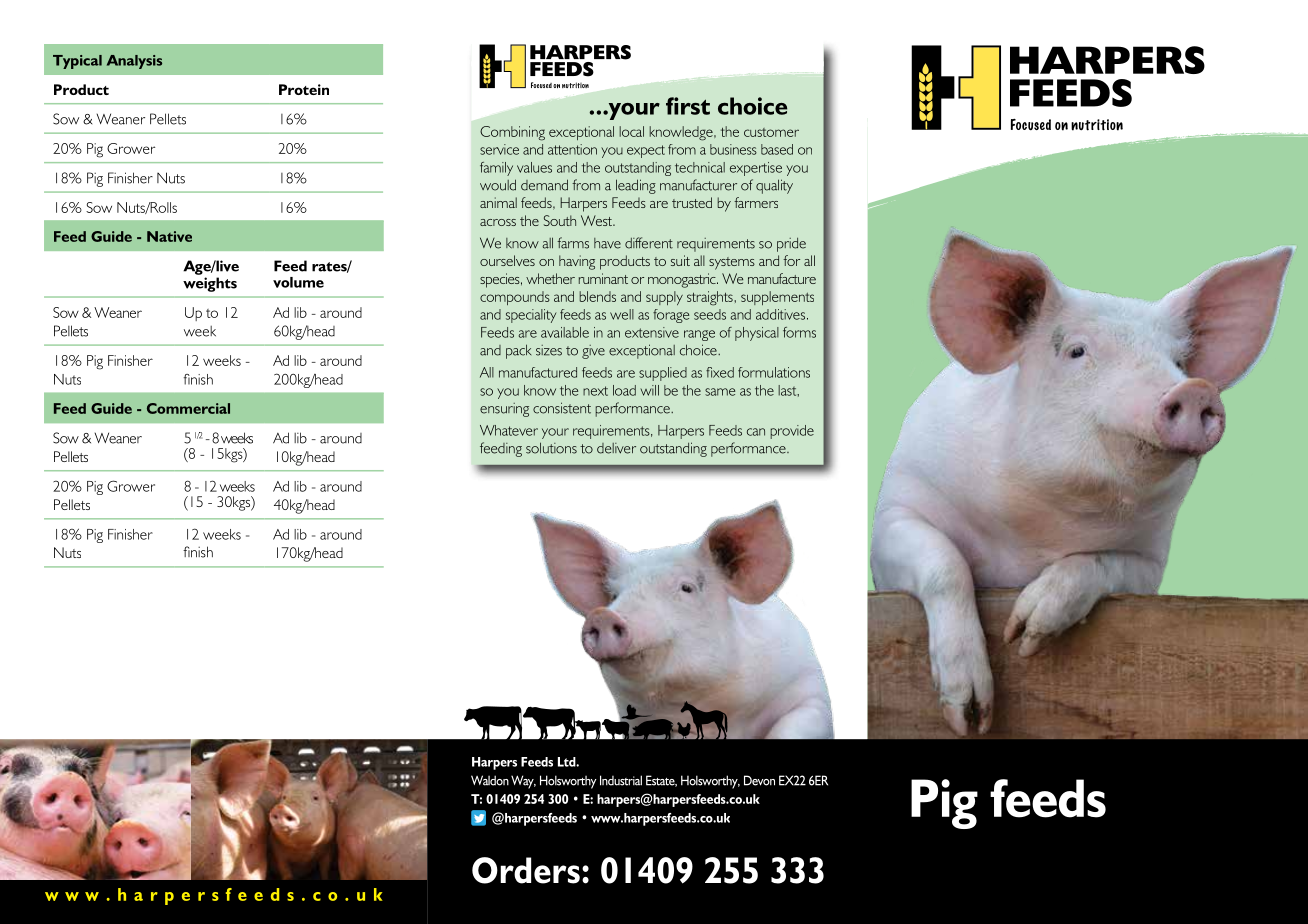 The width and height of the document is (1308, 924). Describe the element at coordinates (526, 870) in the document. I see `Orders` at that location.
